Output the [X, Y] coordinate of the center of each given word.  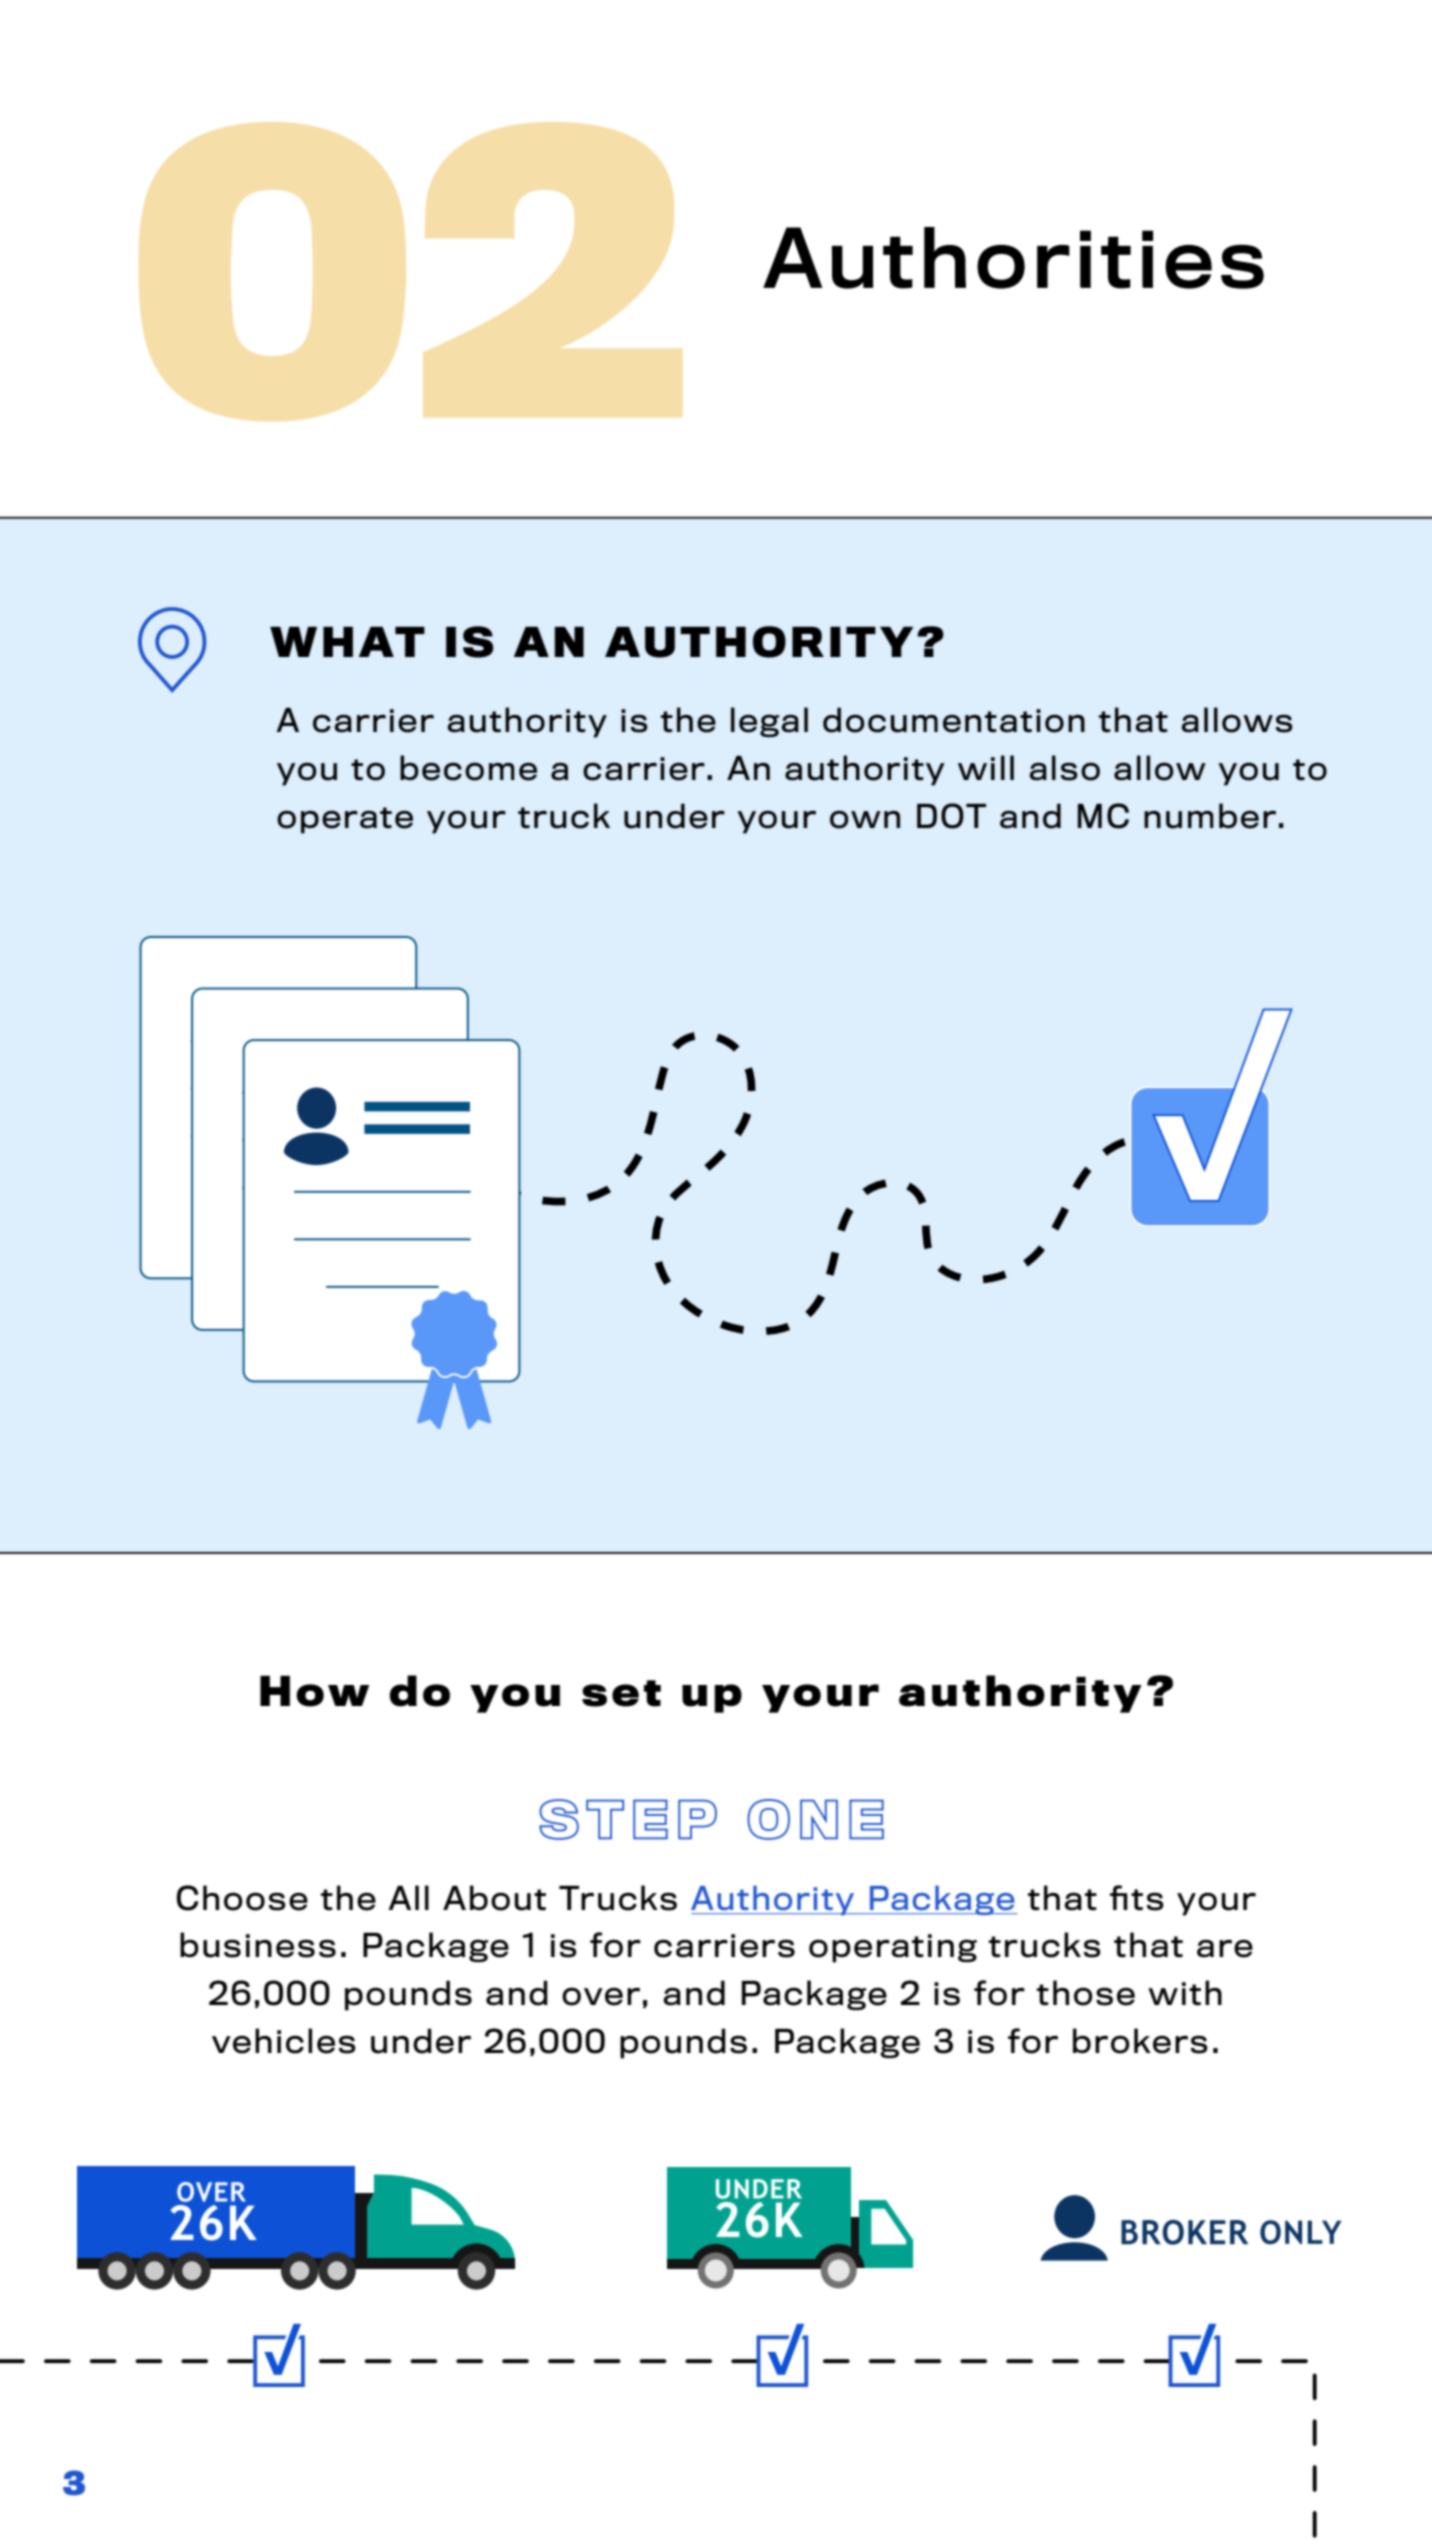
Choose [242, 1898]
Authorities [1013, 258]
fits [1137, 1898]
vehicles [284, 2041]
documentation [954, 720]
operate [345, 820]
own [865, 819]
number [1210, 816]
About [494, 1898]
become [468, 768]
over [601, 1996]
